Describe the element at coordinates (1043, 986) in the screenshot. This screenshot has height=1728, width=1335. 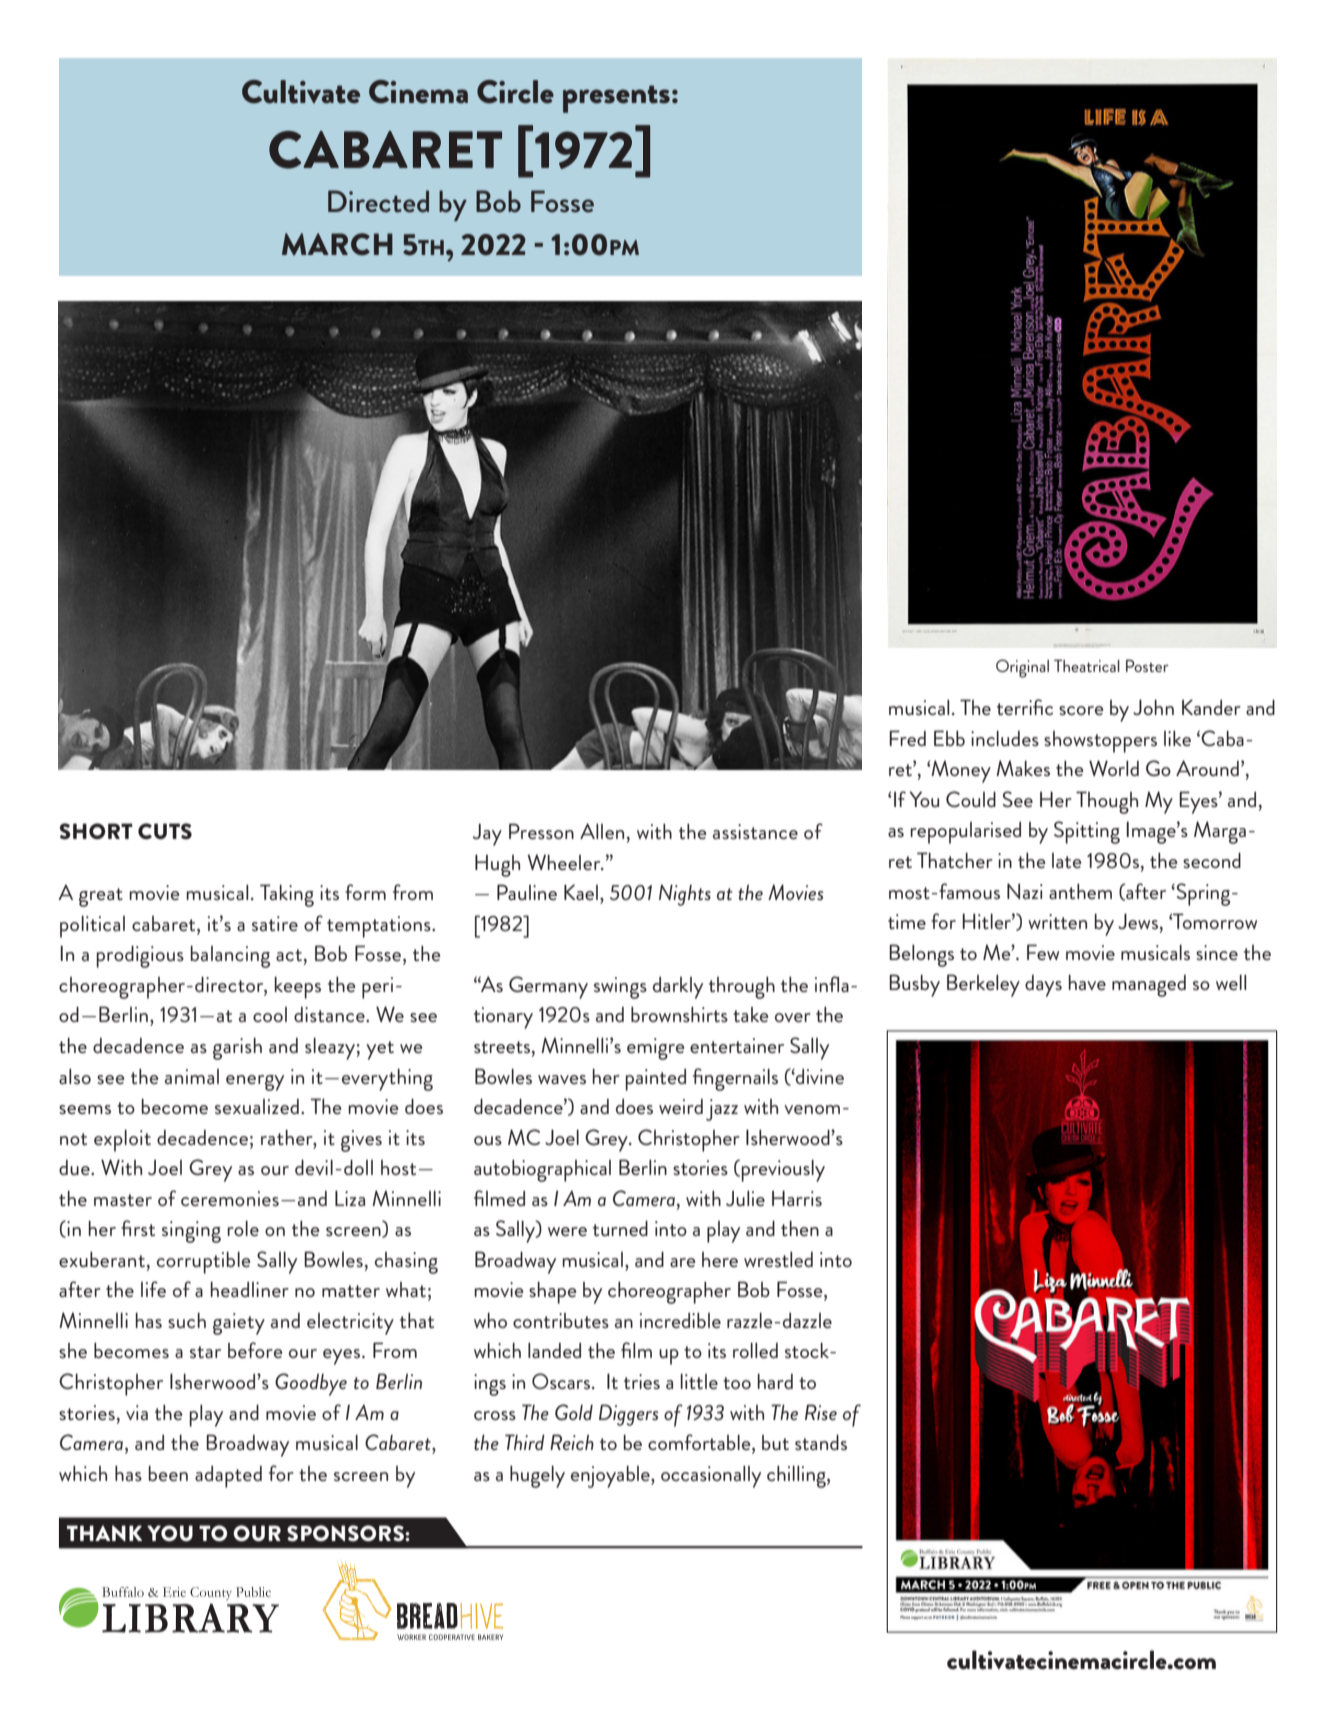
I see `days` at that location.
